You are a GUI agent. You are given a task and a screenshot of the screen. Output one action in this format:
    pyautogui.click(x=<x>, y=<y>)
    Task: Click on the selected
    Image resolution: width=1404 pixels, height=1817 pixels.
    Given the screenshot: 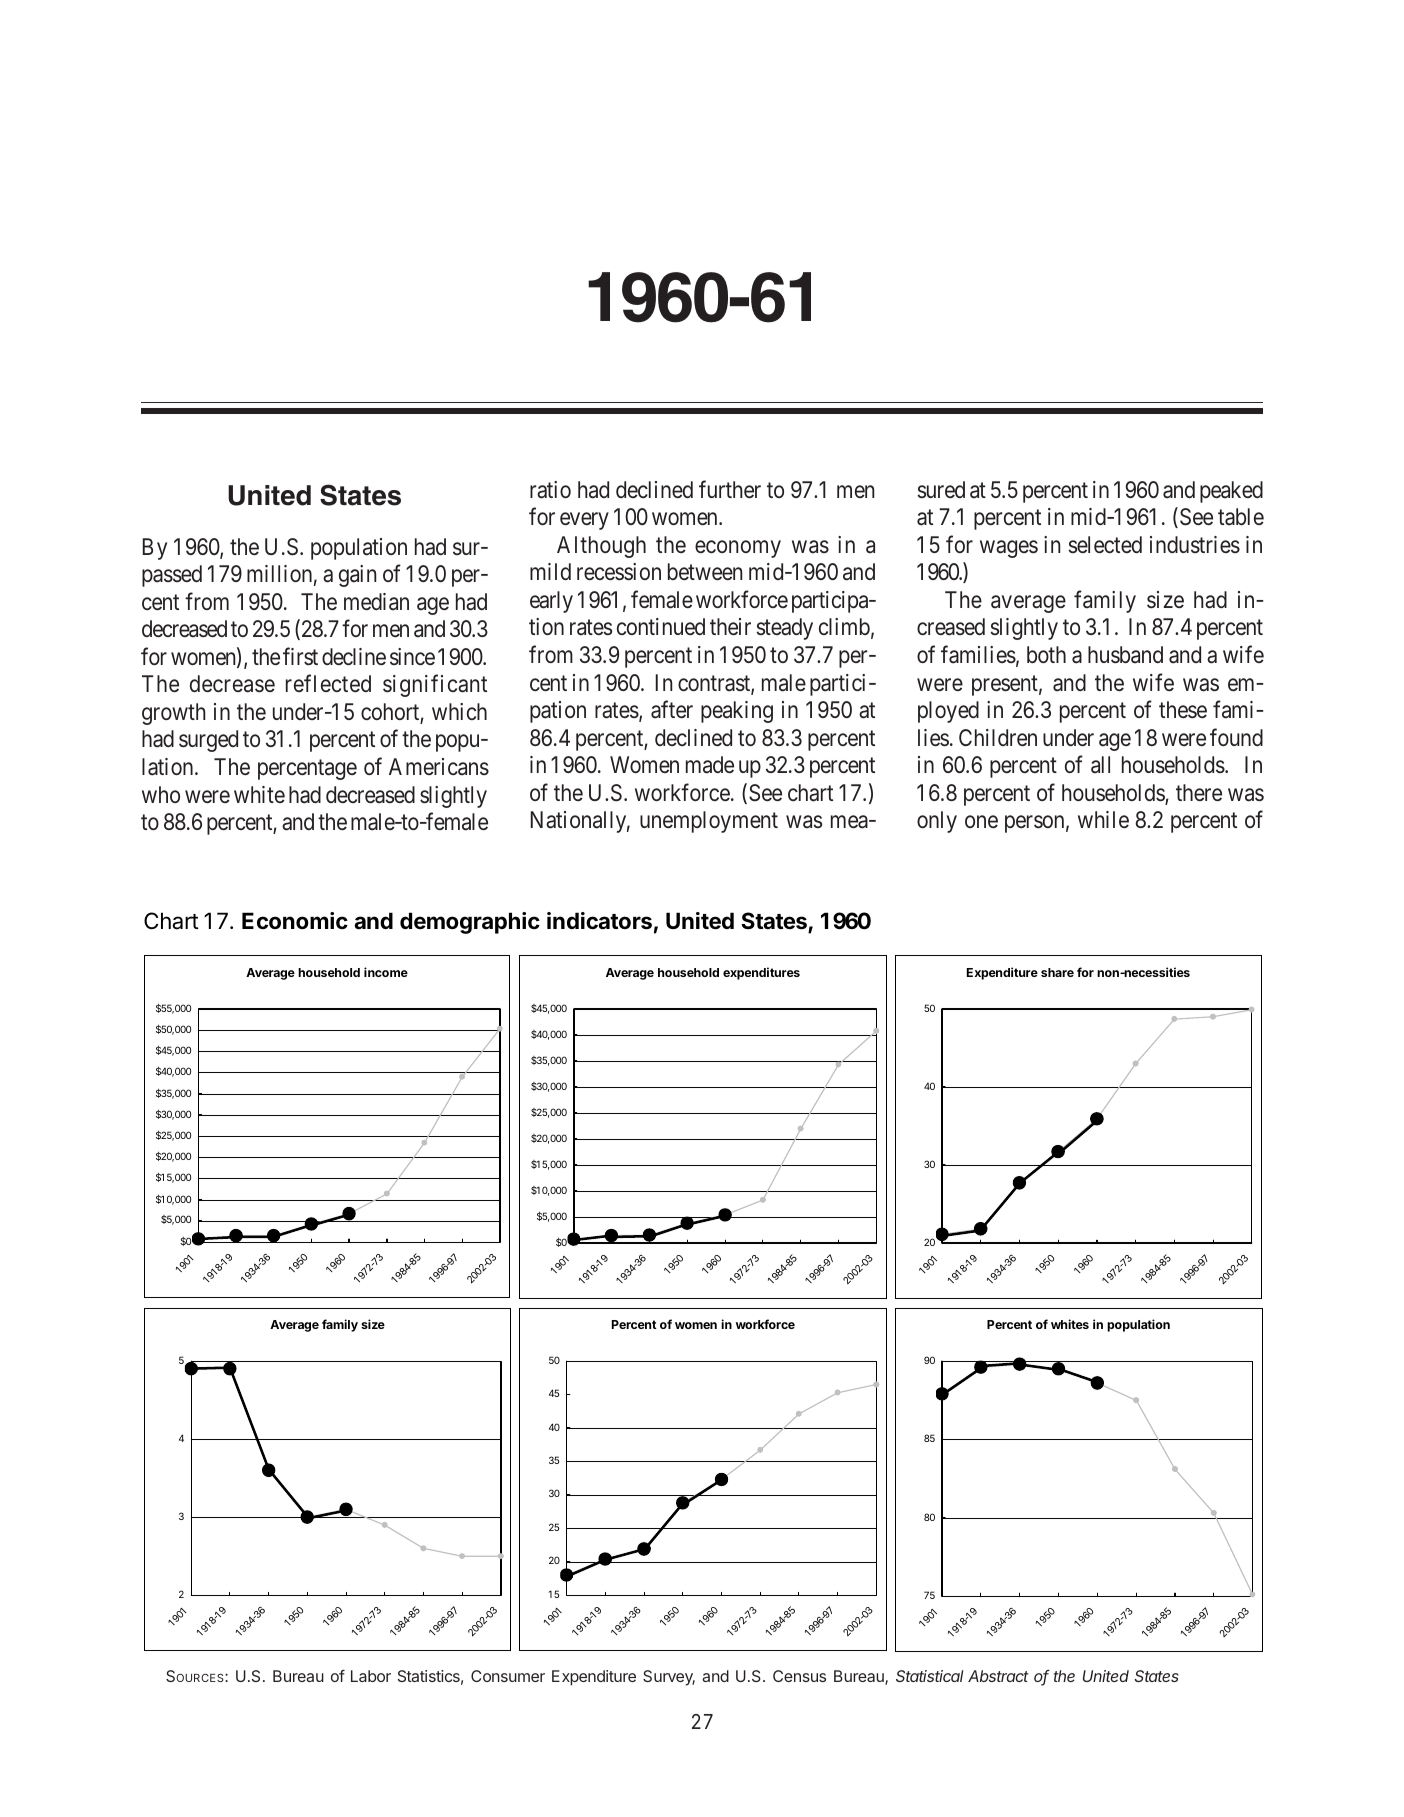 What is the action you would take?
    pyautogui.click(x=1105, y=545)
